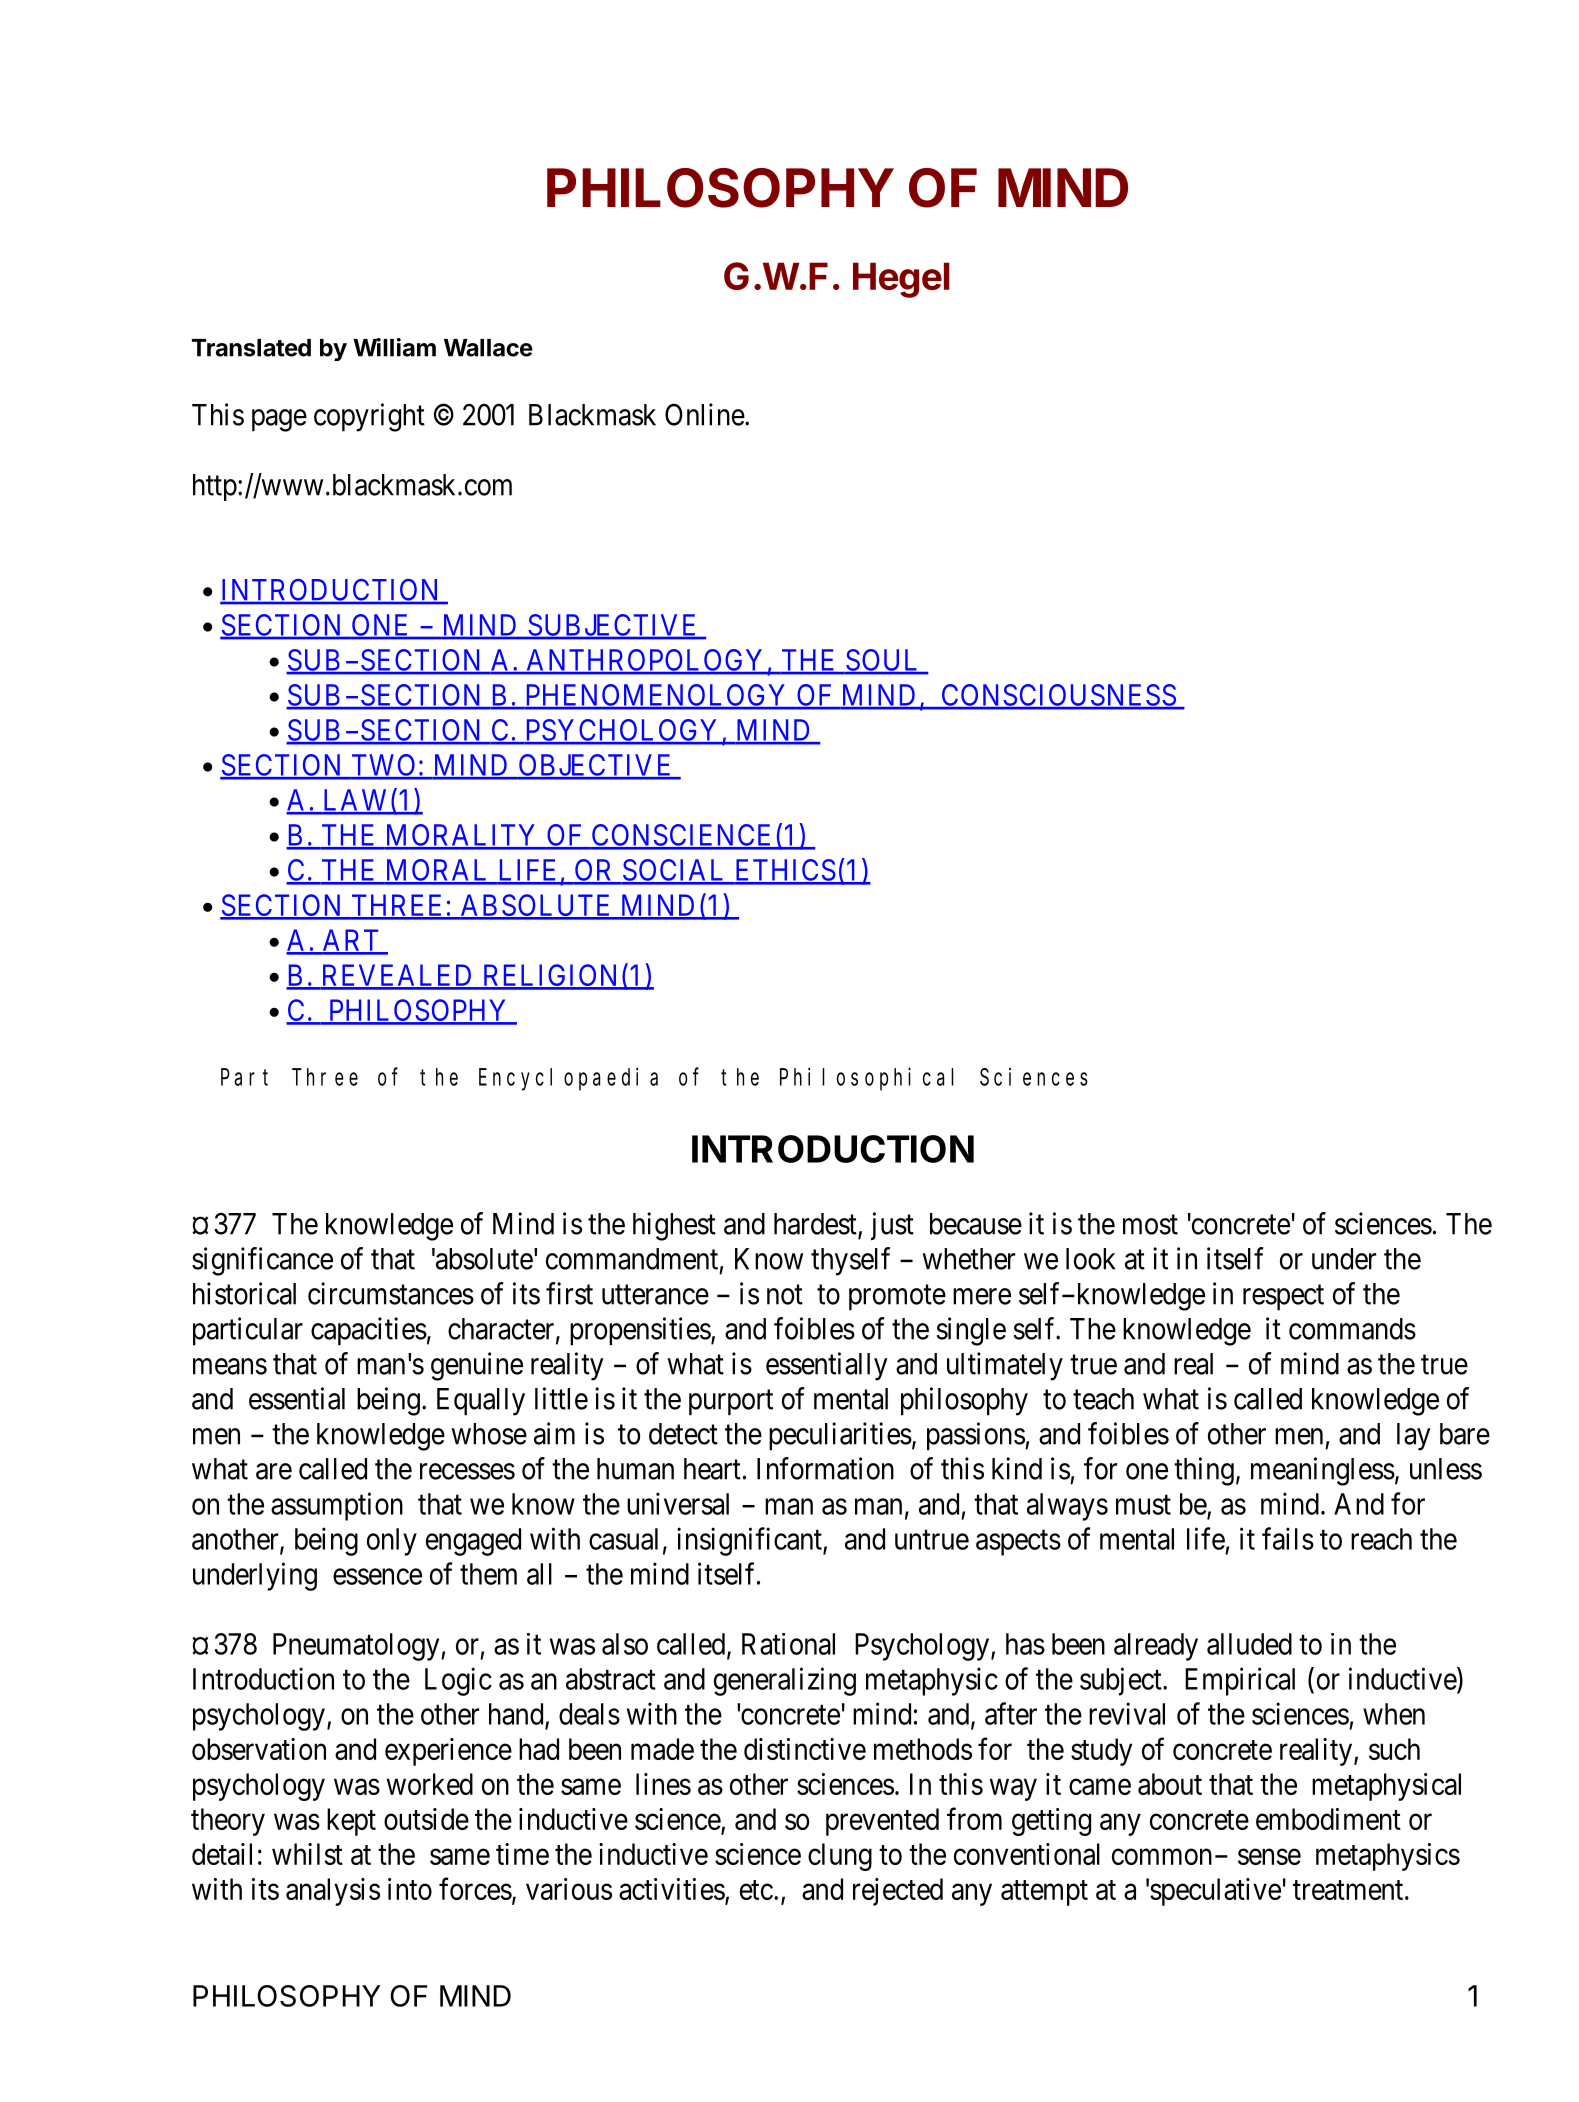  I want to click on Hegel, so click(901, 280).
